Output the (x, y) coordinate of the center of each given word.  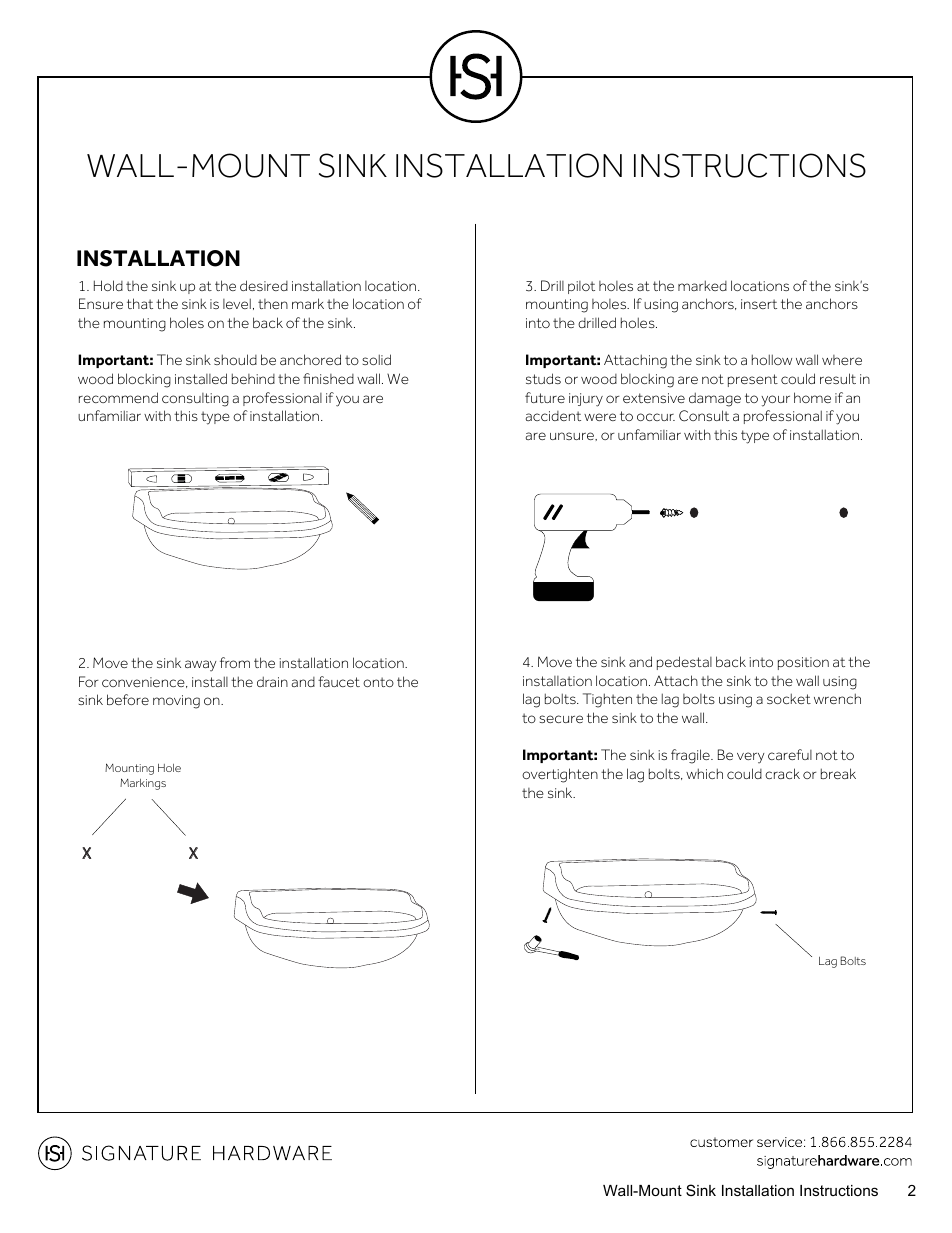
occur (656, 417)
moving (176, 702)
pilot (581, 287)
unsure (573, 436)
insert (759, 304)
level (237, 303)
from (235, 662)
